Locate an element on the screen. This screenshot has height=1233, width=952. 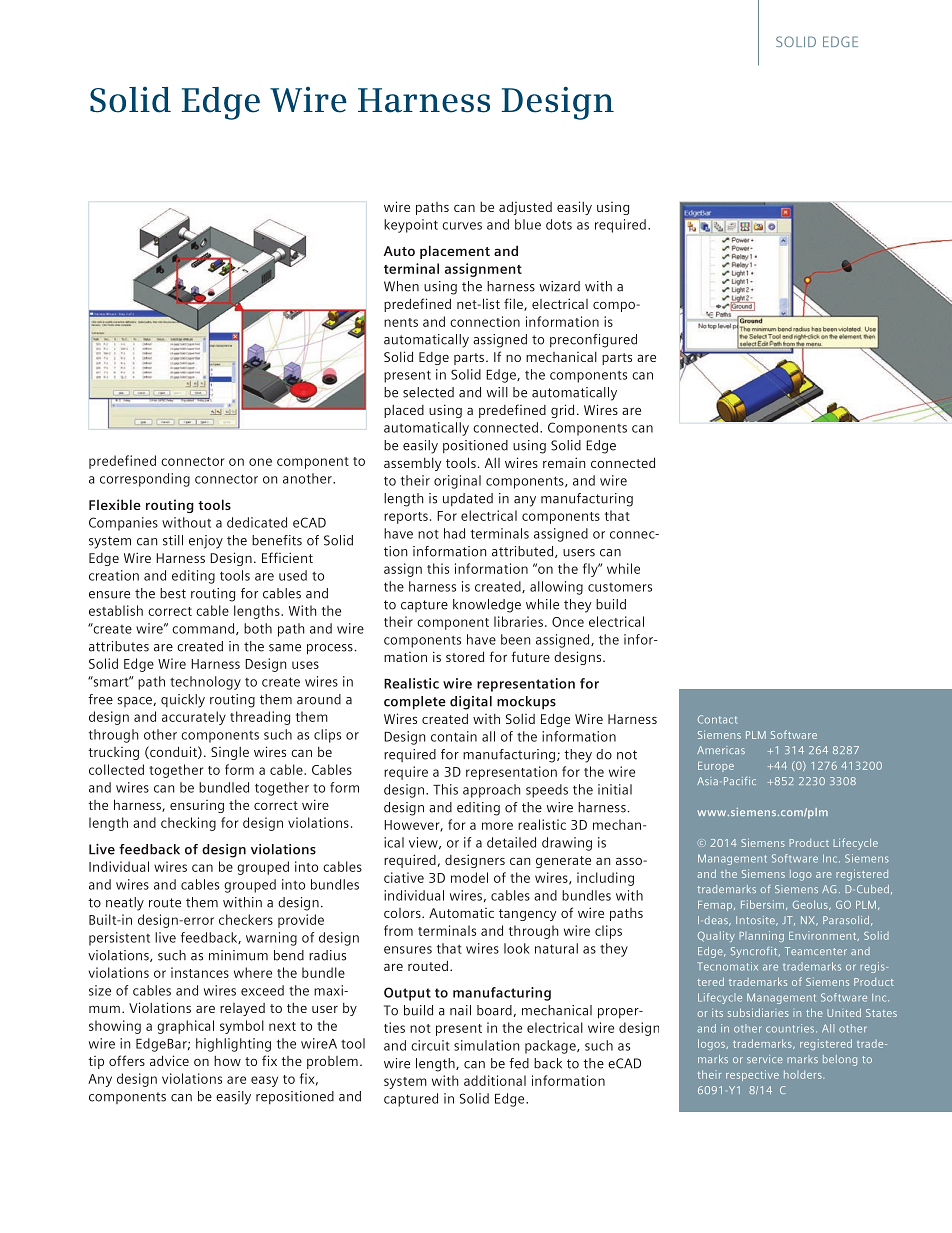
advice is located at coordinates (169, 1060).
